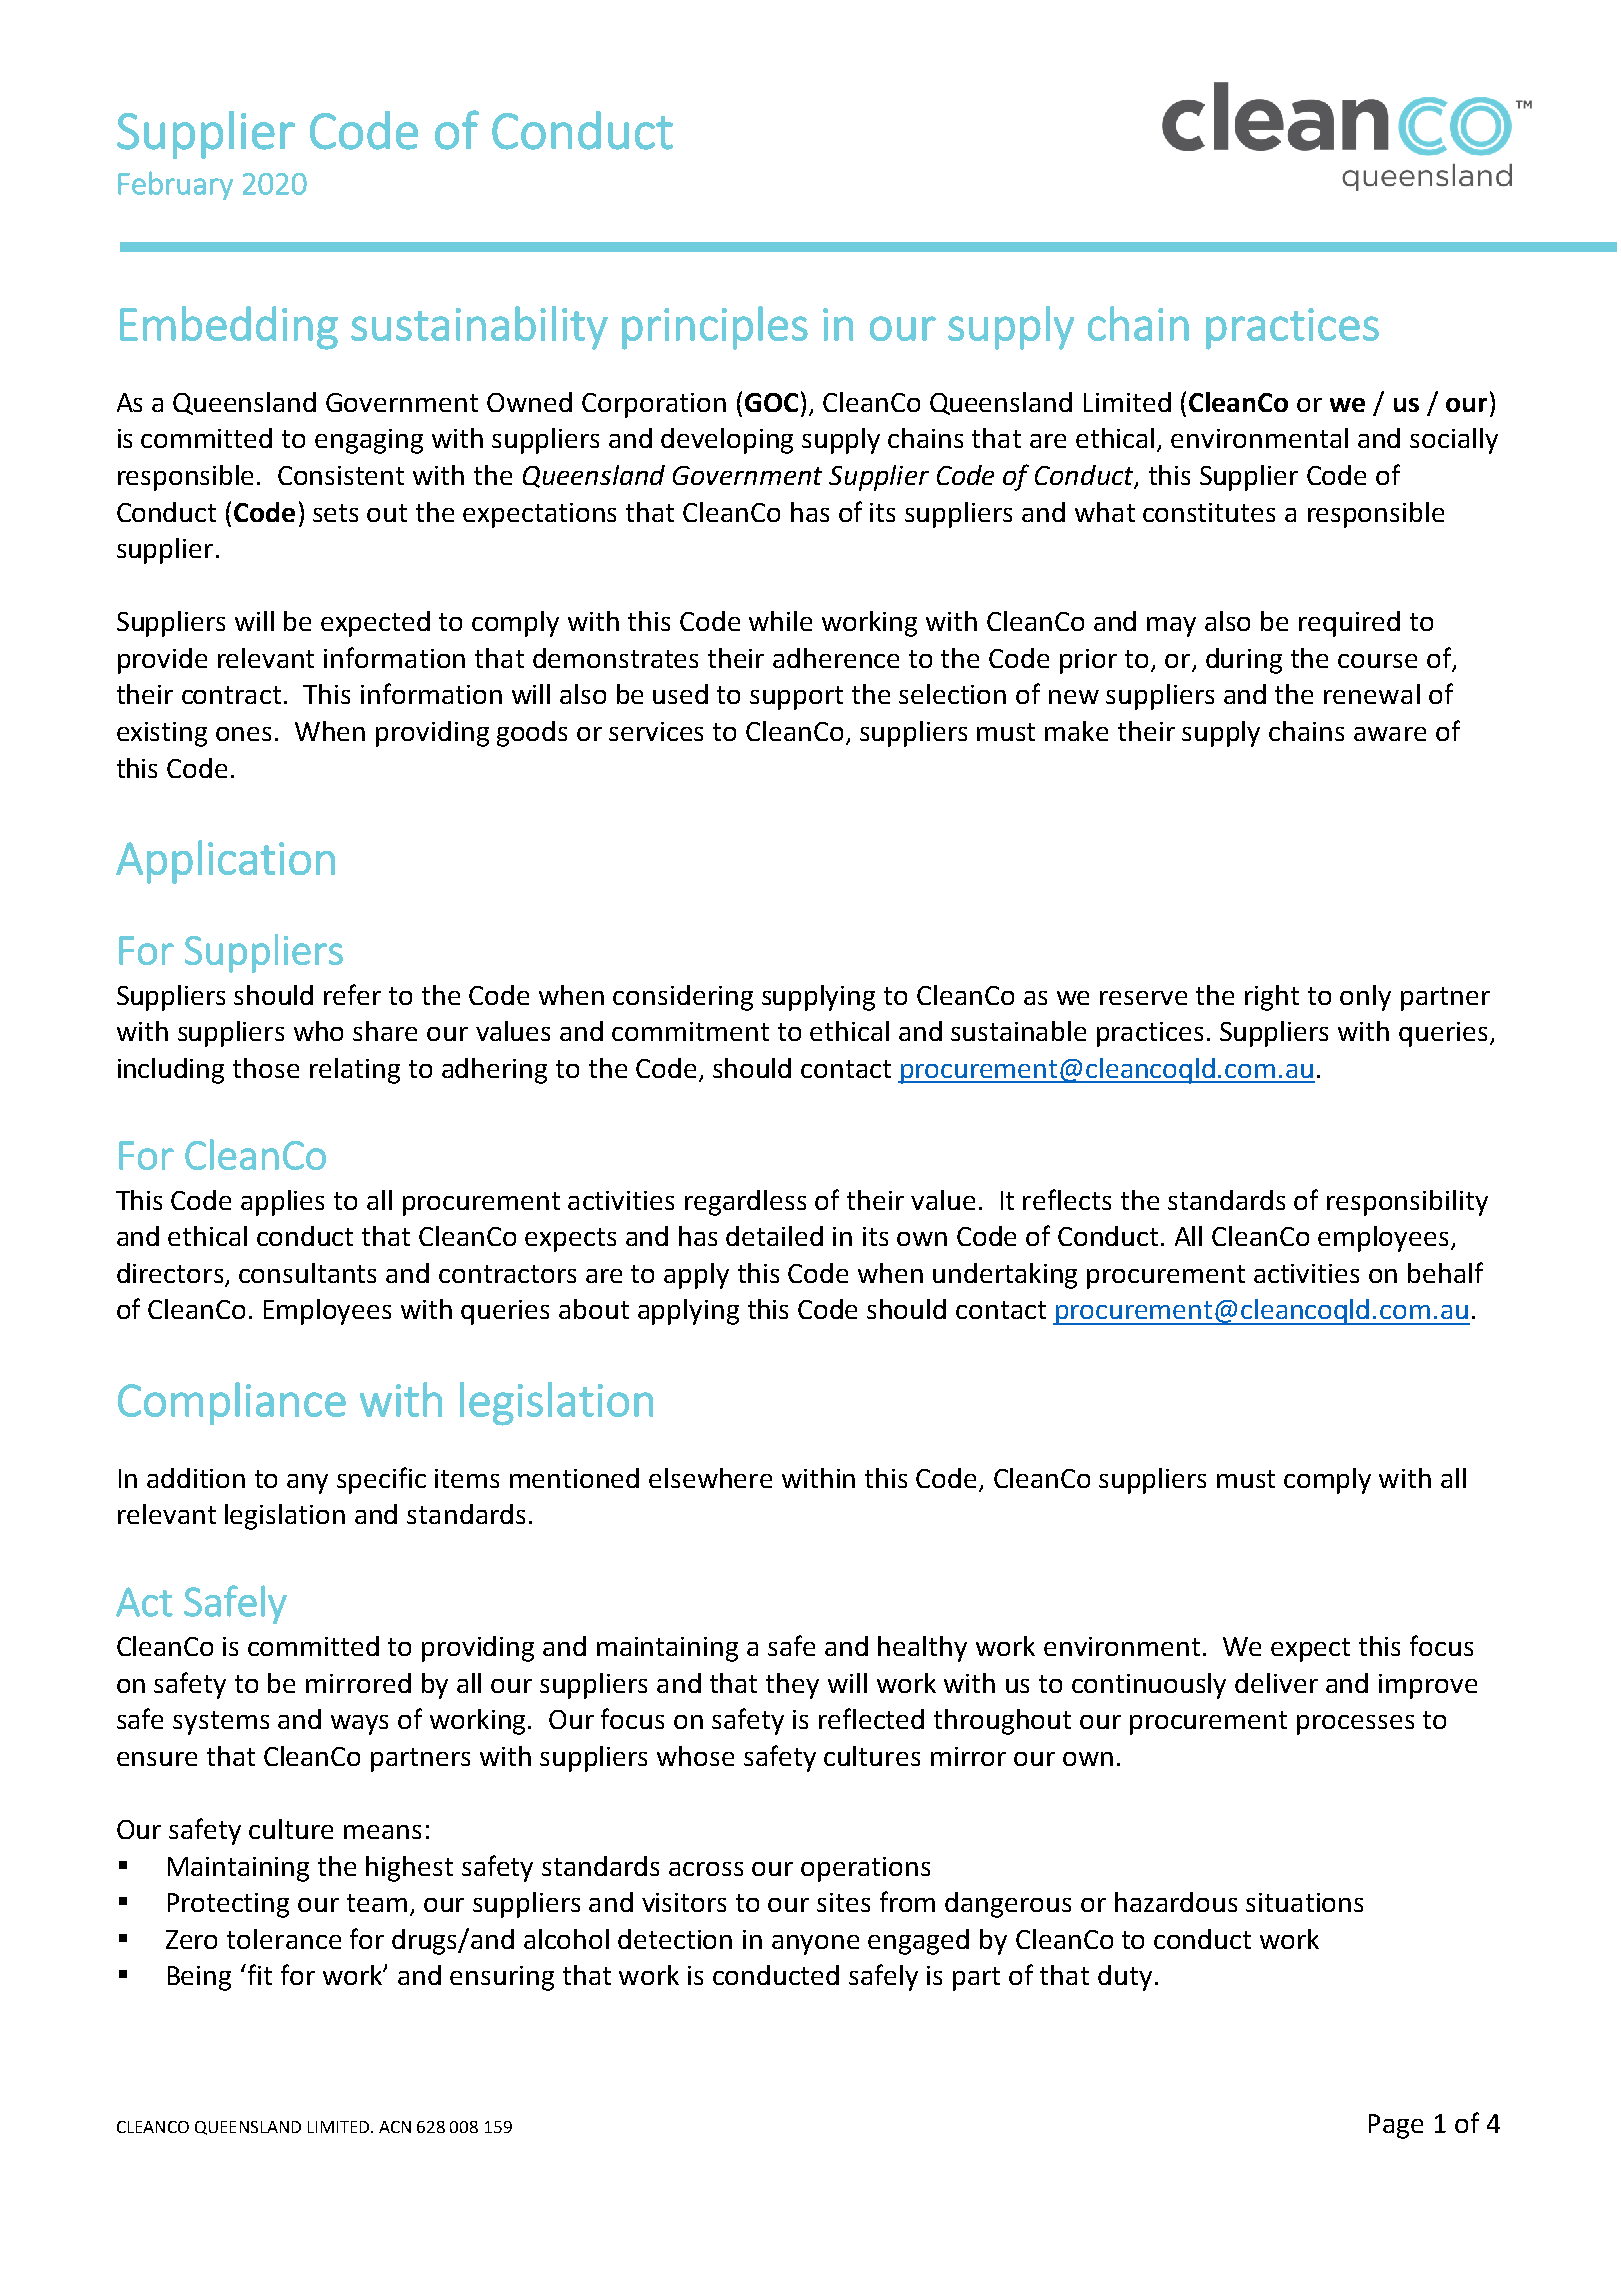 The image size is (1621, 2291). I want to click on Embedding, so click(229, 328).
